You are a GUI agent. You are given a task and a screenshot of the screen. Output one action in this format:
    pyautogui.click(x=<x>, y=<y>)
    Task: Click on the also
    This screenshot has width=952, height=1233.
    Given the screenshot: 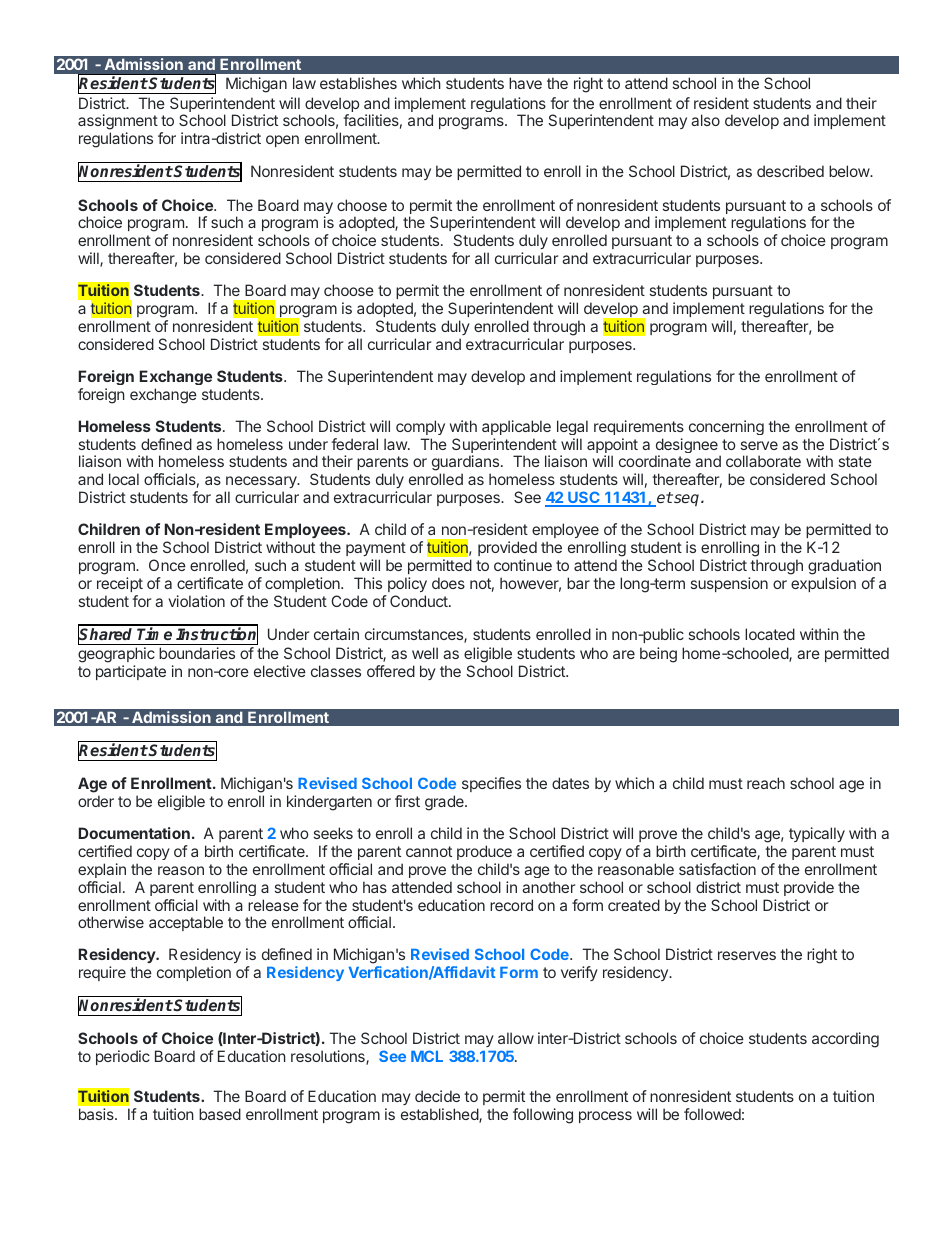 What is the action you would take?
    pyautogui.click(x=705, y=120)
